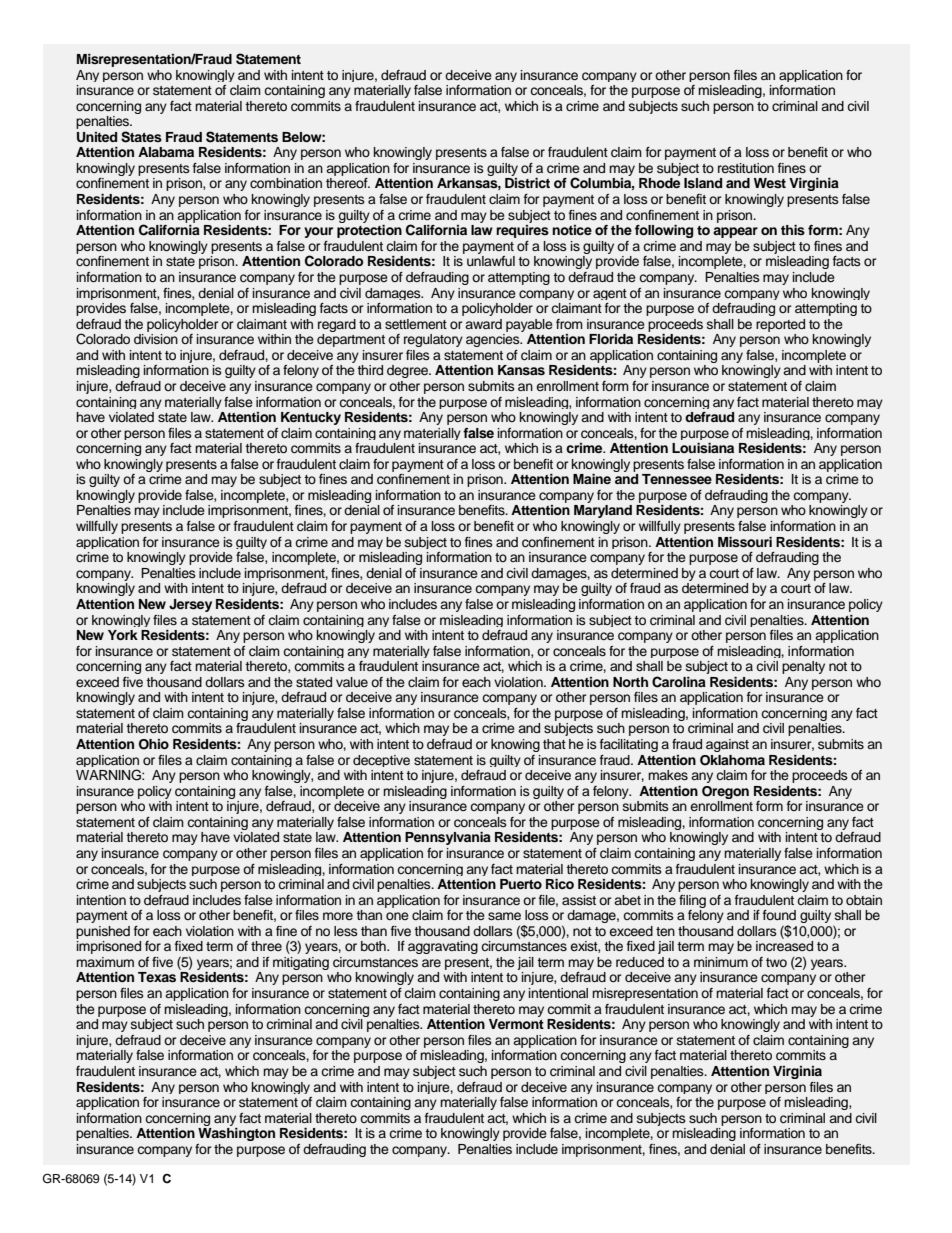 This screenshot has height=1233, width=952. Describe the element at coordinates (154, 744) in the screenshot. I see `Ohio` at that location.
